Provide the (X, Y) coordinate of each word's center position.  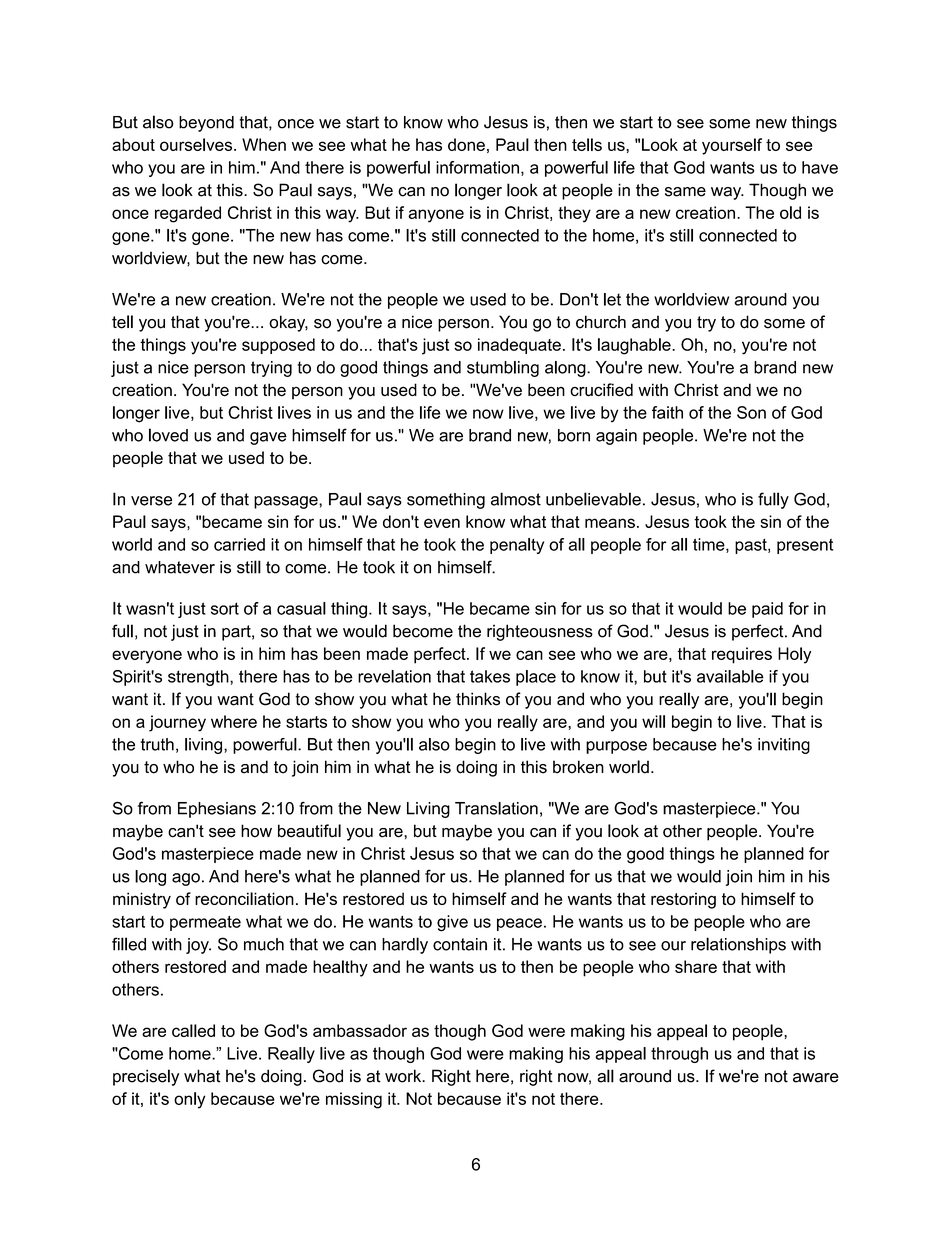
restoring (683, 900)
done (466, 144)
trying (271, 369)
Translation (496, 808)
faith (667, 412)
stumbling (503, 369)
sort (225, 608)
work (404, 1076)
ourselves (197, 144)
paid (767, 610)
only (189, 1100)
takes (490, 676)
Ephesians (217, 810)
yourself (732, 146)
